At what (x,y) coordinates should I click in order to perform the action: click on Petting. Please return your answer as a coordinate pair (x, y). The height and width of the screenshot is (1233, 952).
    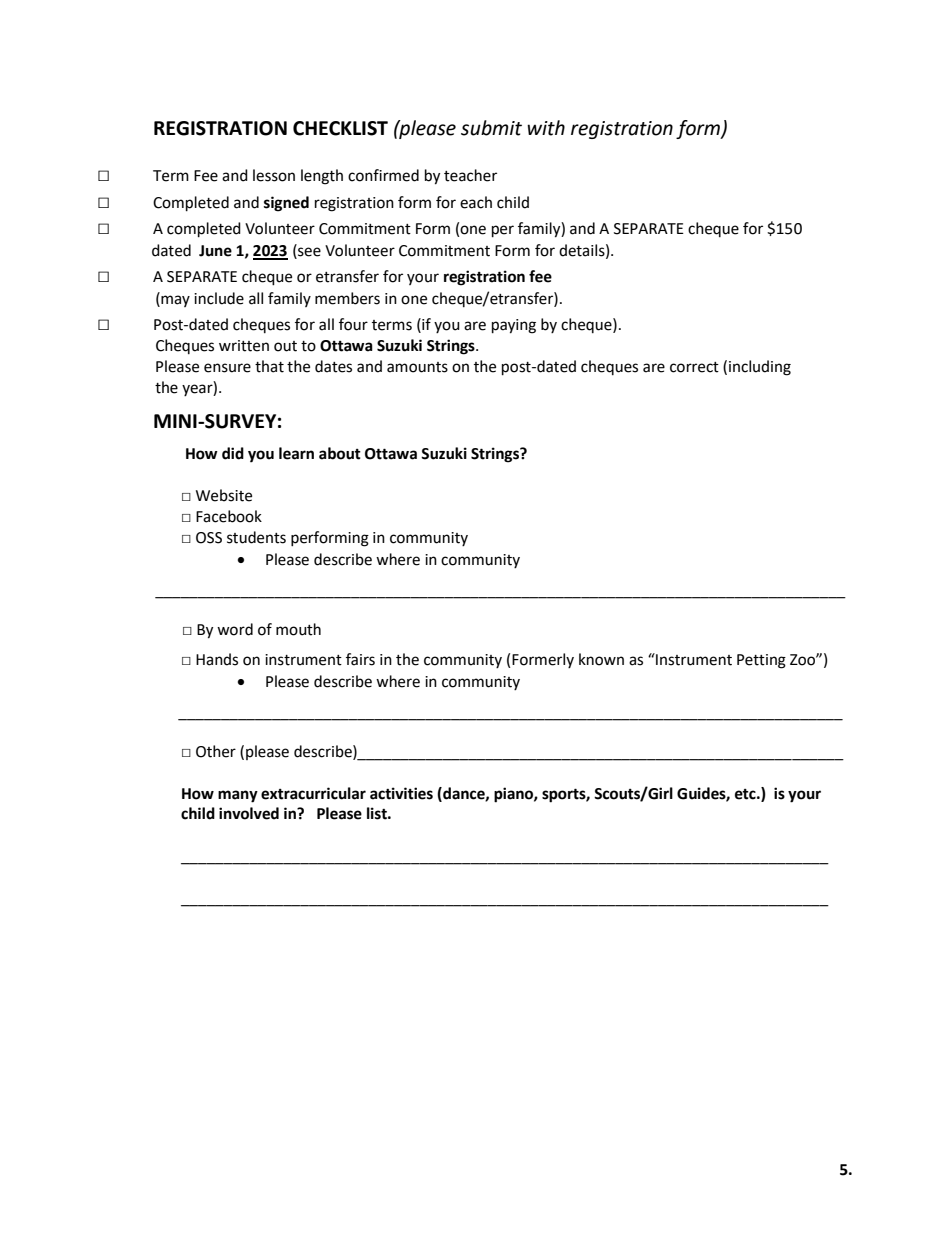
    Looking at the image, I should click on (761, 661).
